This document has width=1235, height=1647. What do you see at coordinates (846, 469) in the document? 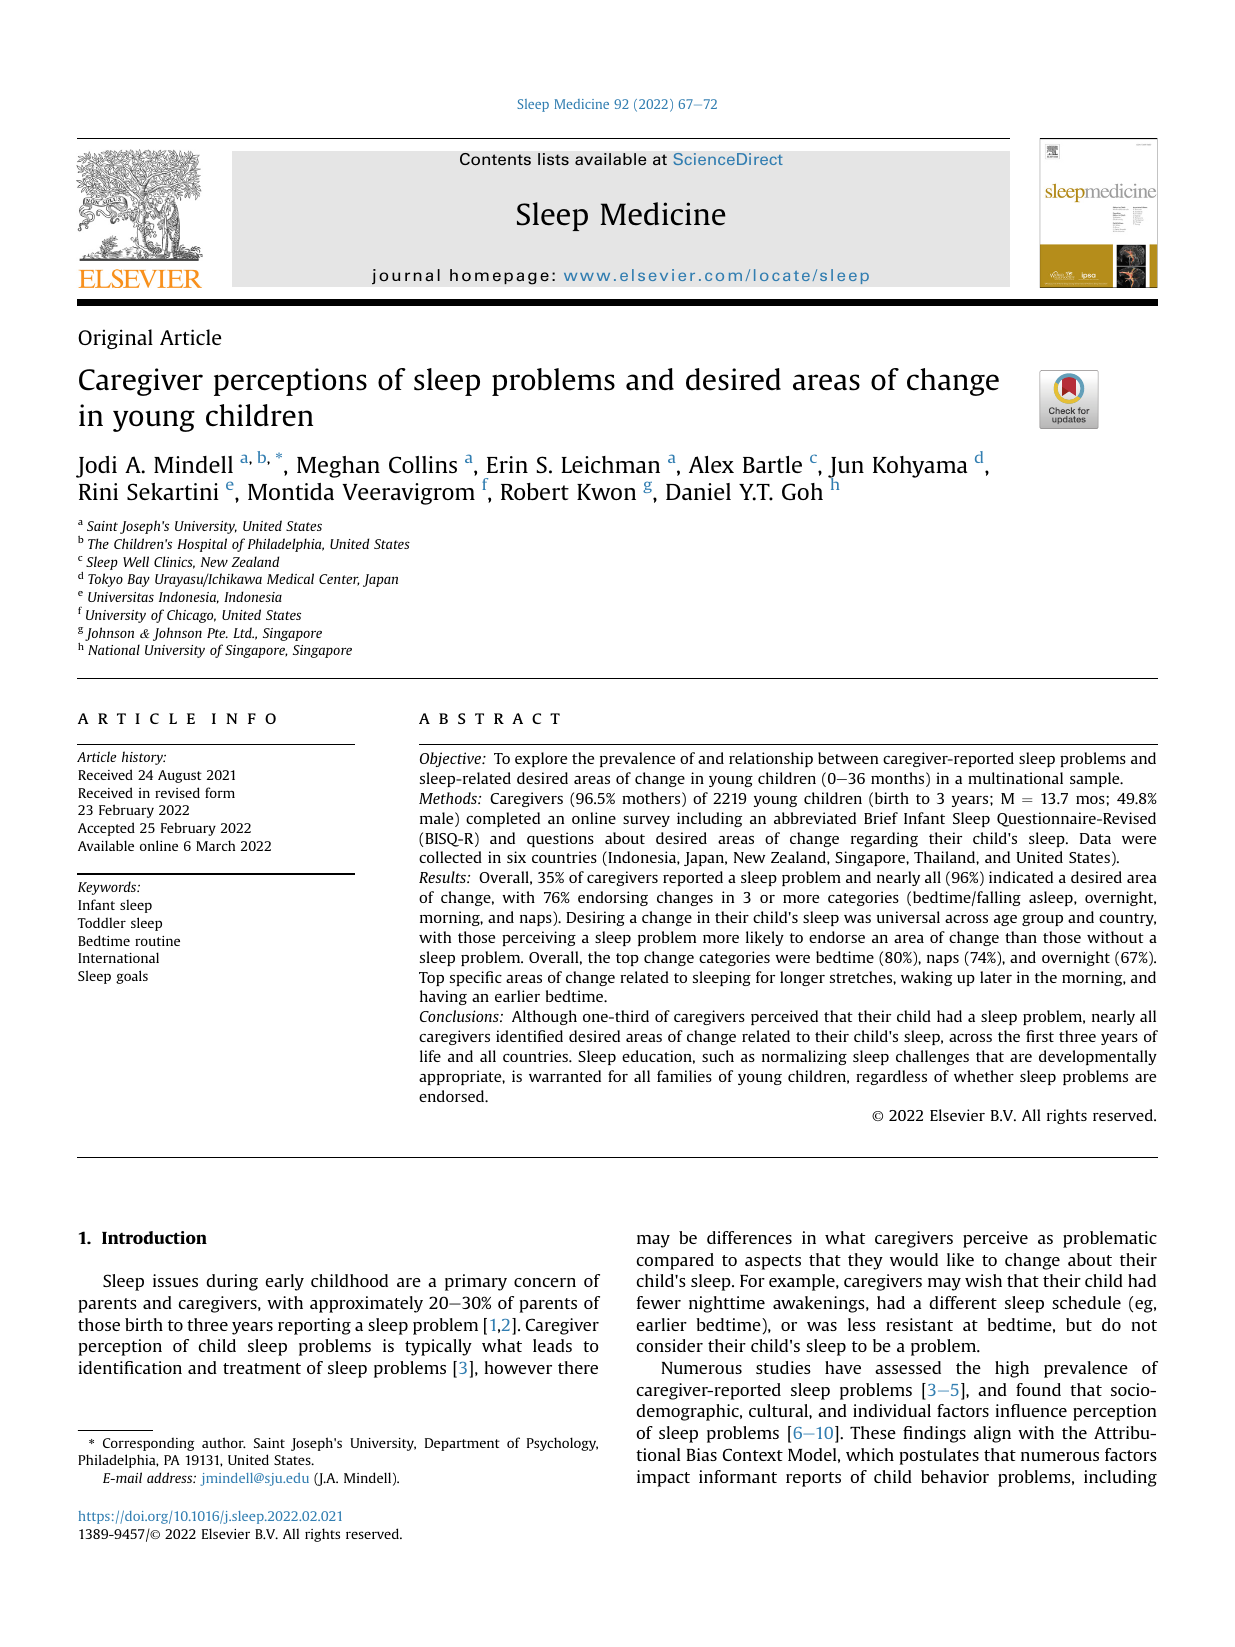
I see `Jun` at bounding box center [846, 469].
